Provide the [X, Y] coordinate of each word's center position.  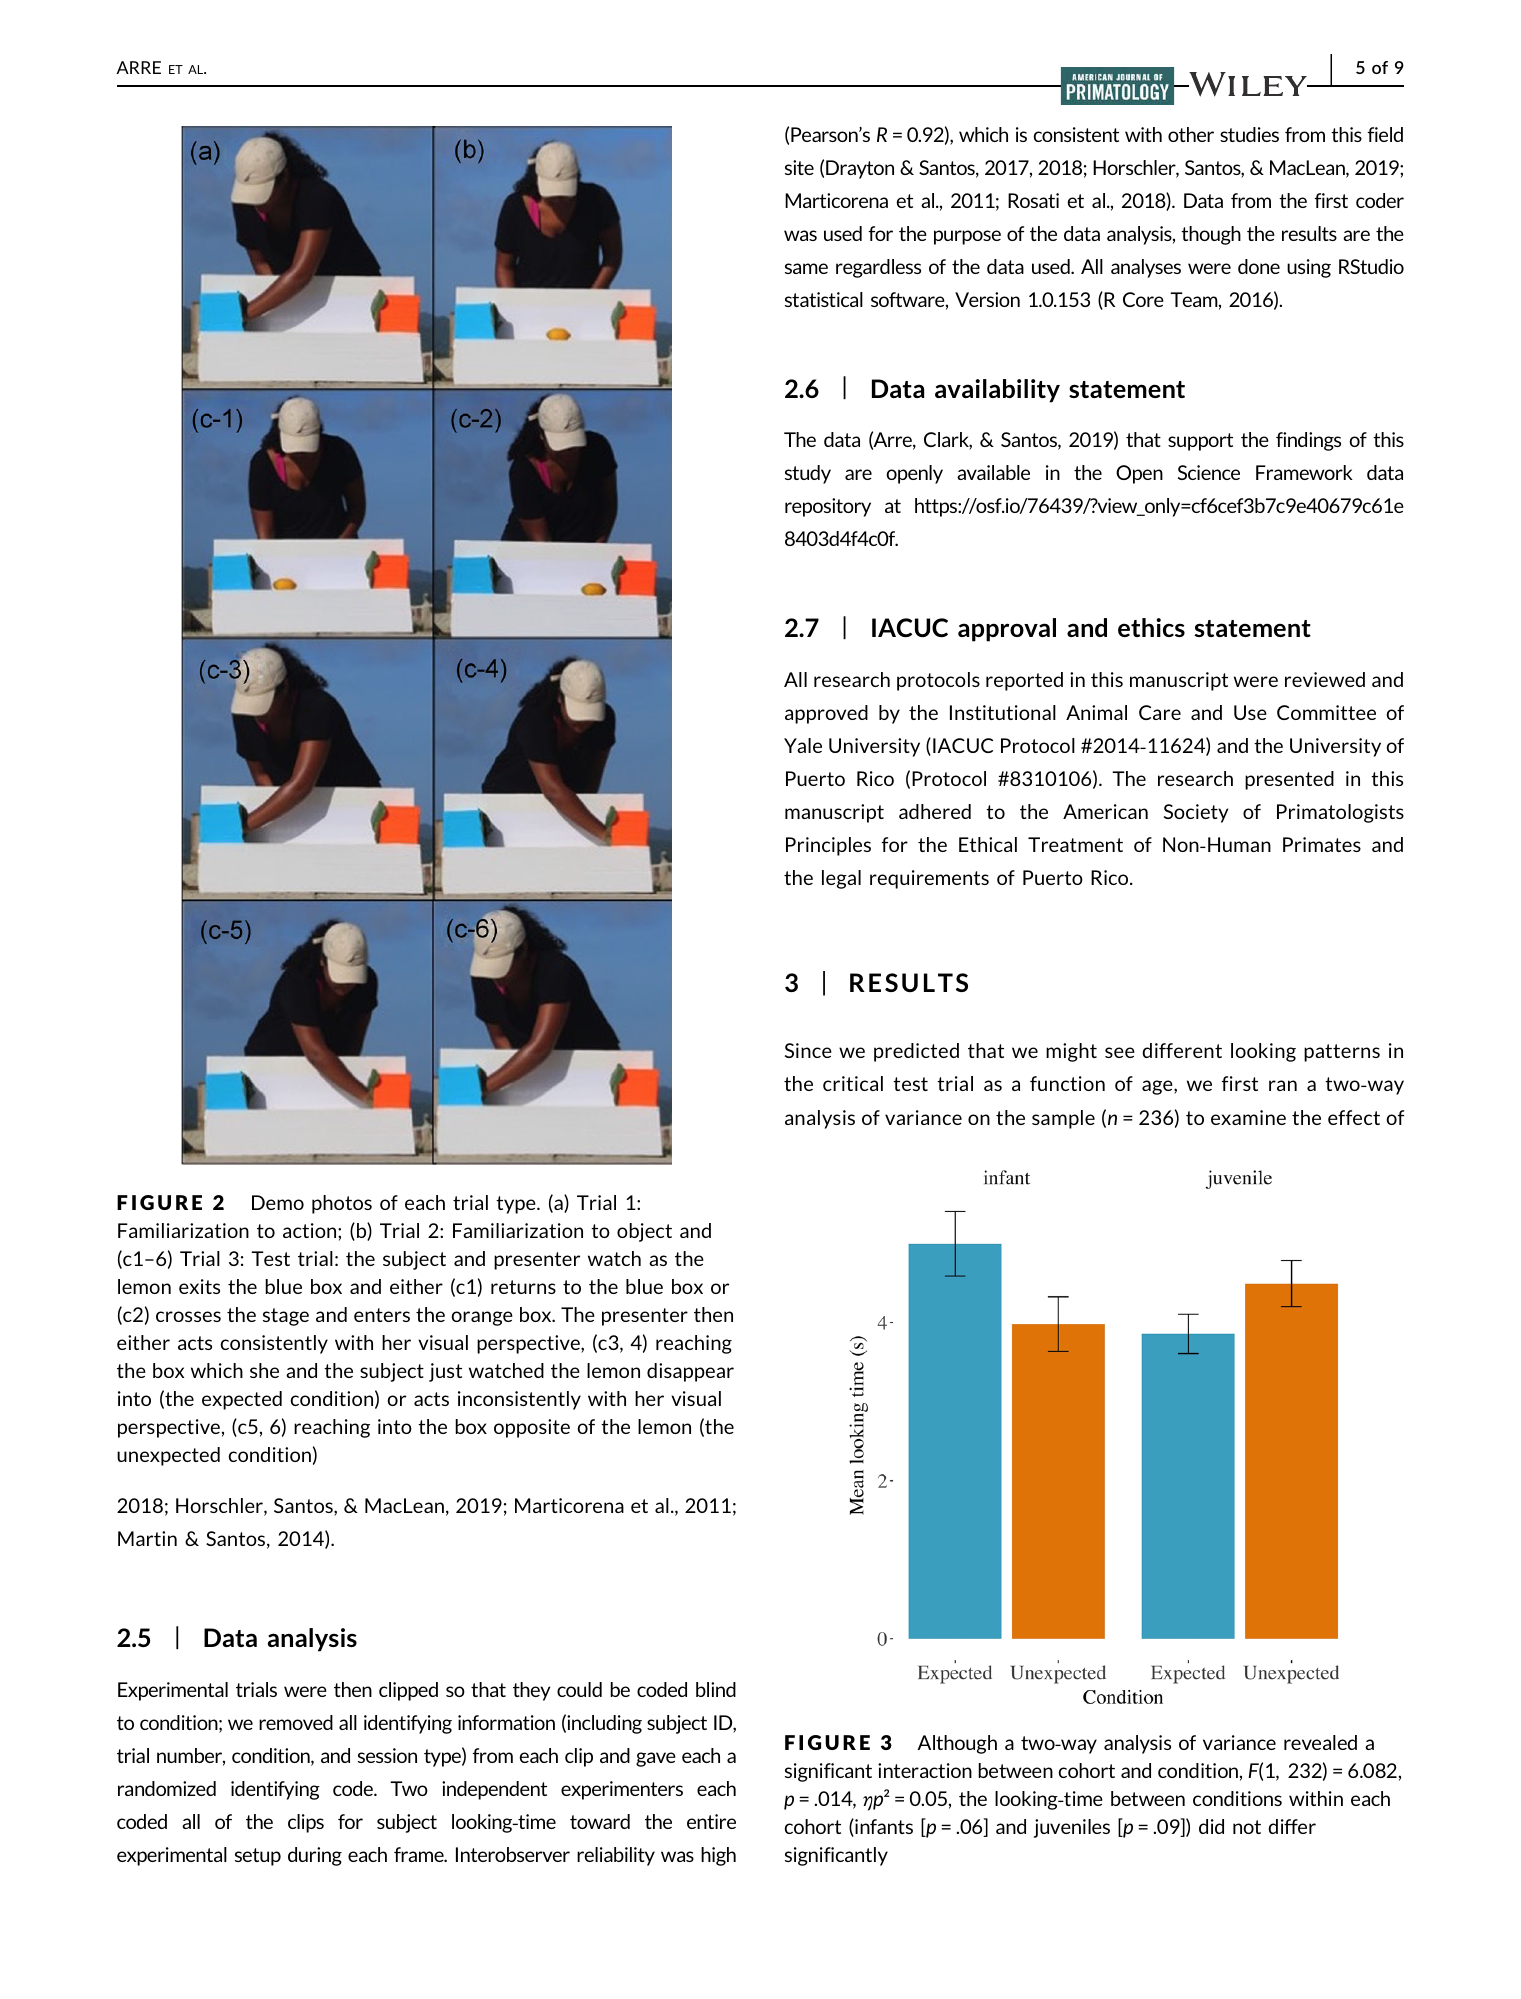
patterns [1342, 1053]
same [806, 268]
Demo [278, 1202]
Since [808, 1050]
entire [711, 1821]
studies [1249, 134]
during [315, 1856]
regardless [878, 268]
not [1247, 1827]
